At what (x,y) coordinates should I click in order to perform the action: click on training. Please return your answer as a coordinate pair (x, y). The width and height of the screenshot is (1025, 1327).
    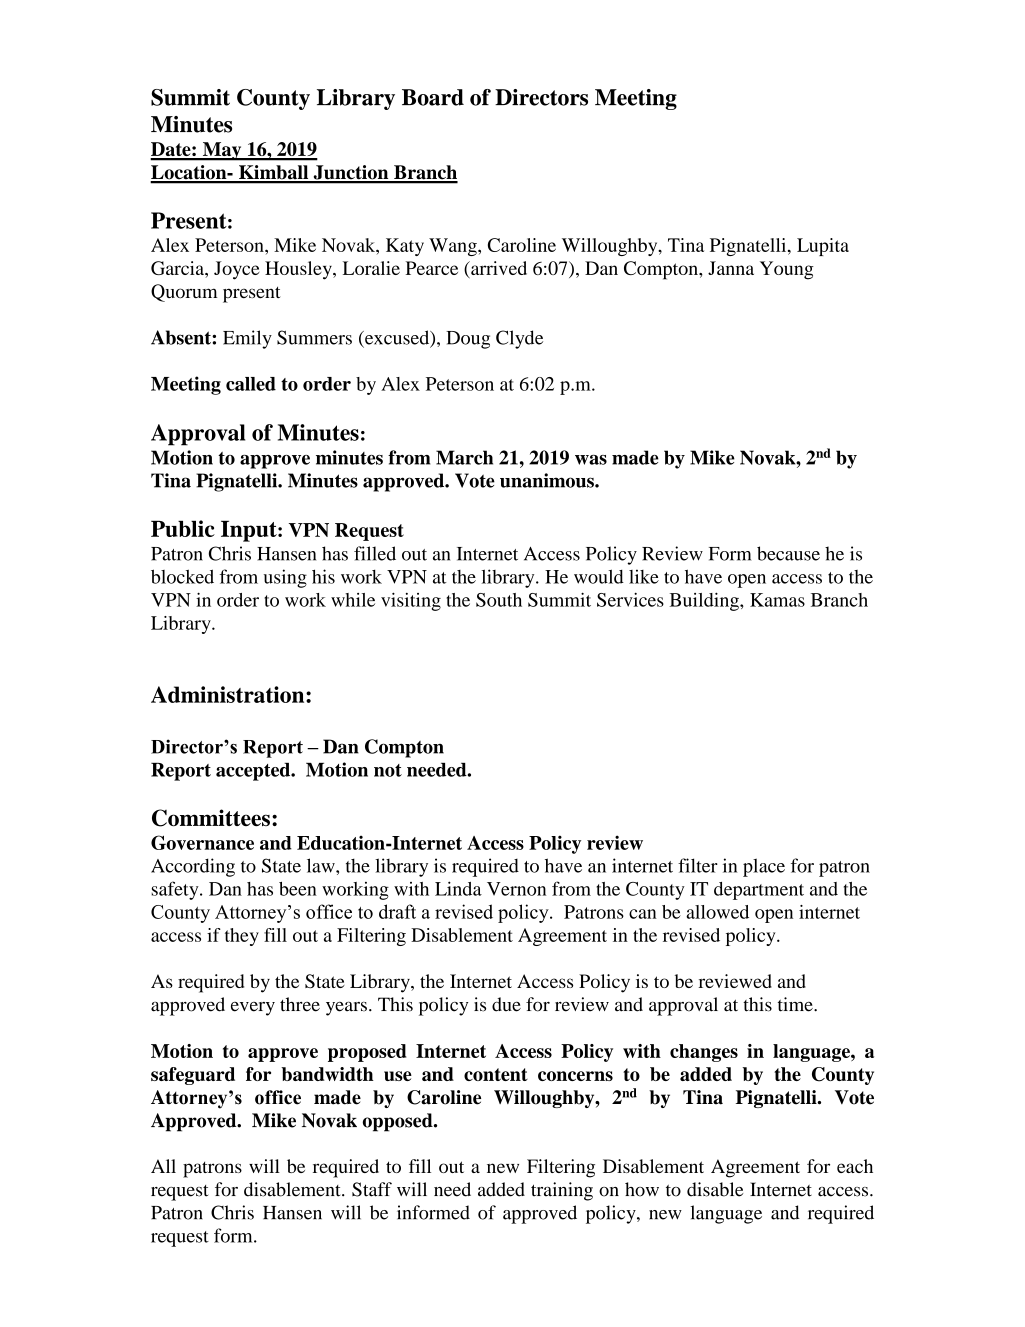
    Looking at the image, I should click on (562, 1191).
